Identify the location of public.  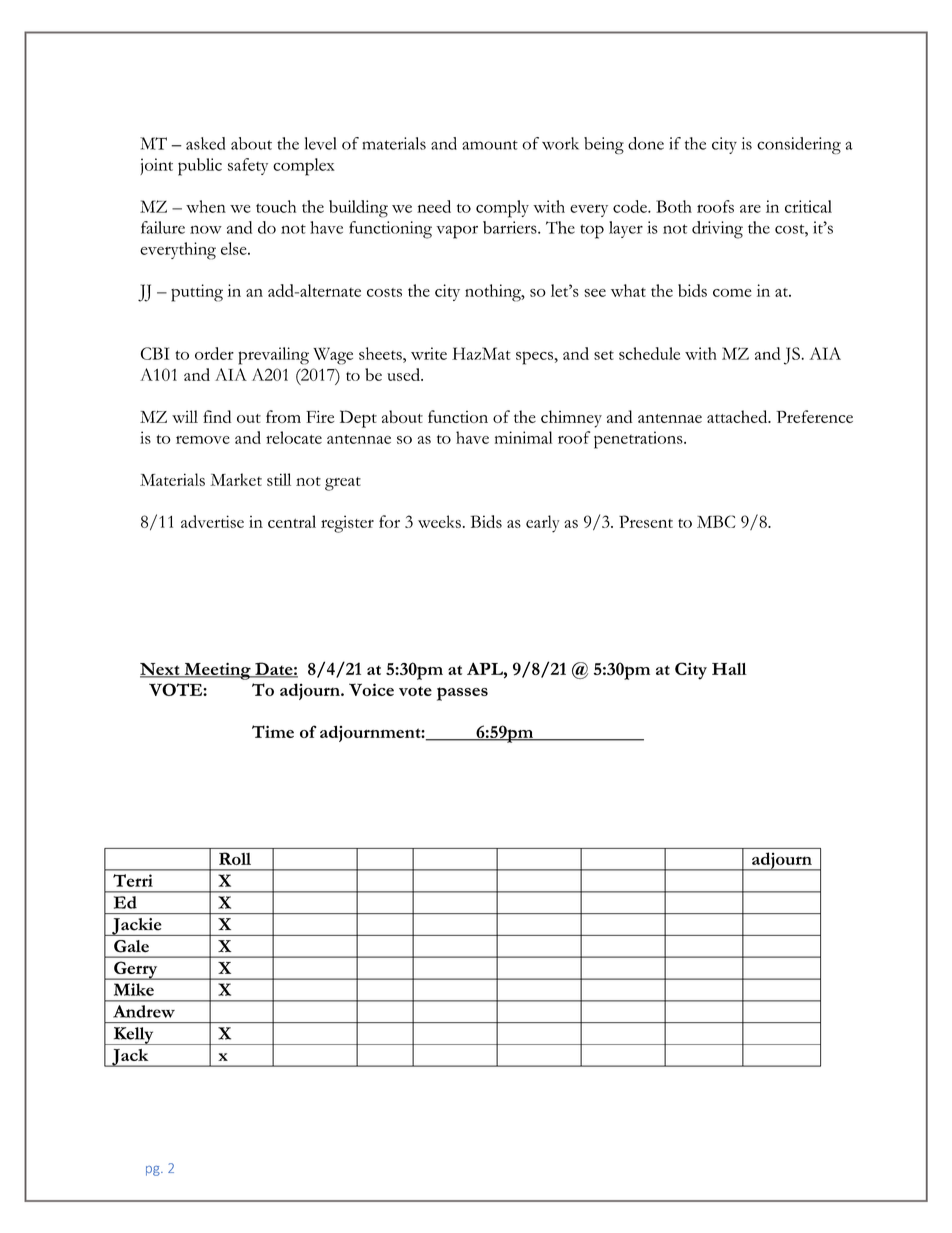
(200, 167).
